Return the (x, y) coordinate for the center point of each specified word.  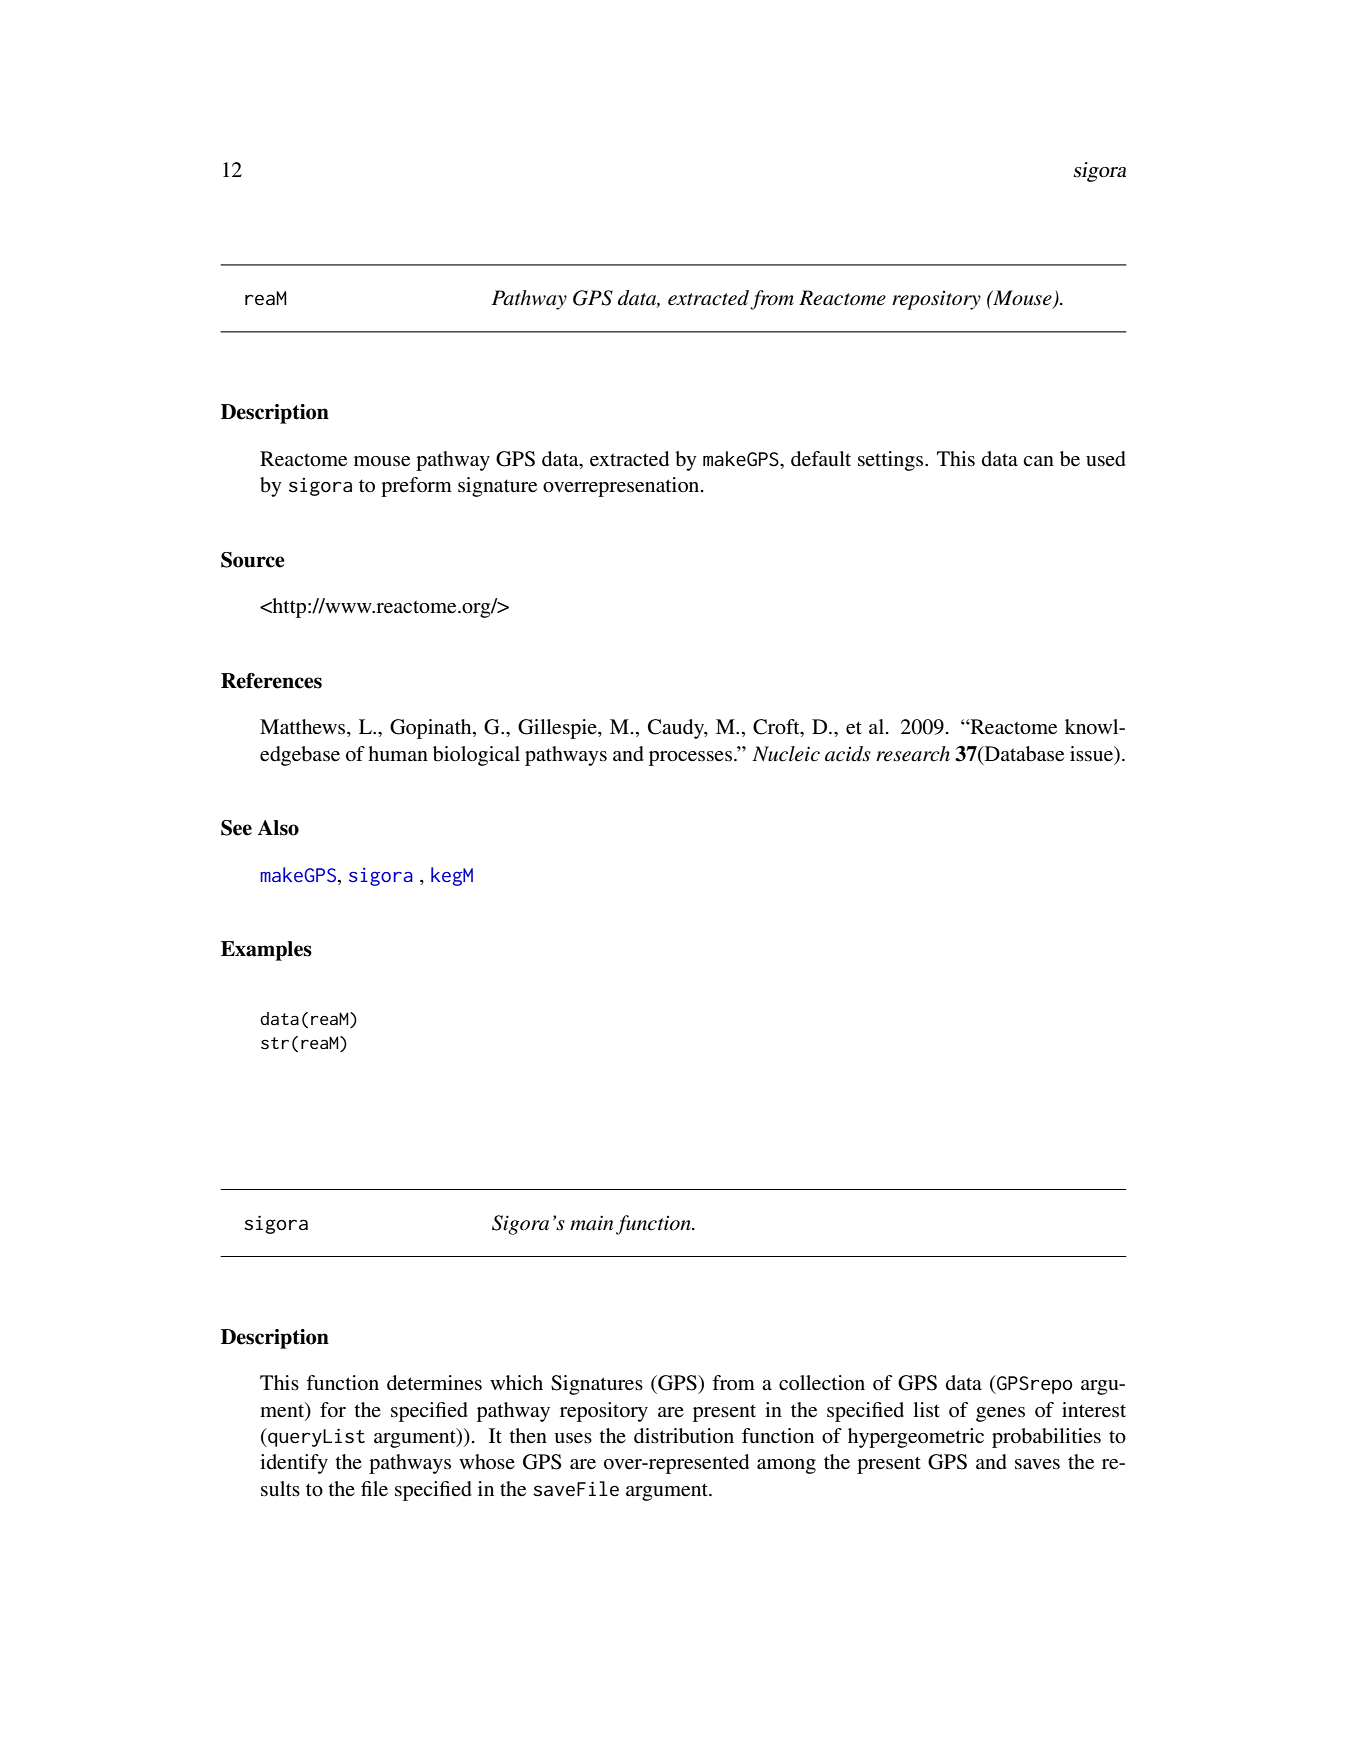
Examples (266, 951)
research (913, 754)
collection (822, 1383)
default (821, 459)
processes (690, 758)
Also (278, 828)
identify (294, 1464)
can (1038, 461)
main (591, 1223)
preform (416, 487)
